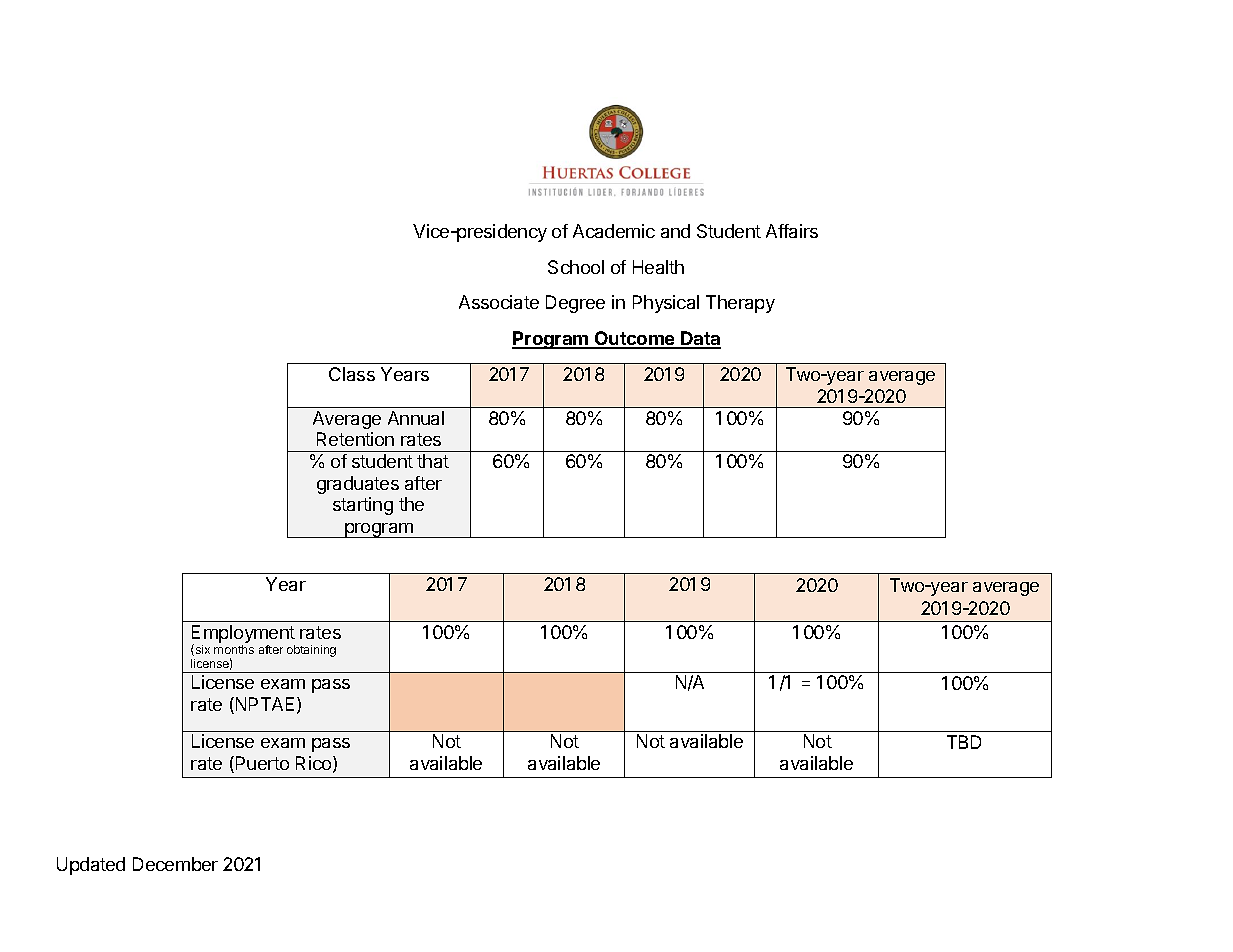  Describe the element at coordinates (576, 267) in the image. I see `School` at that location.
